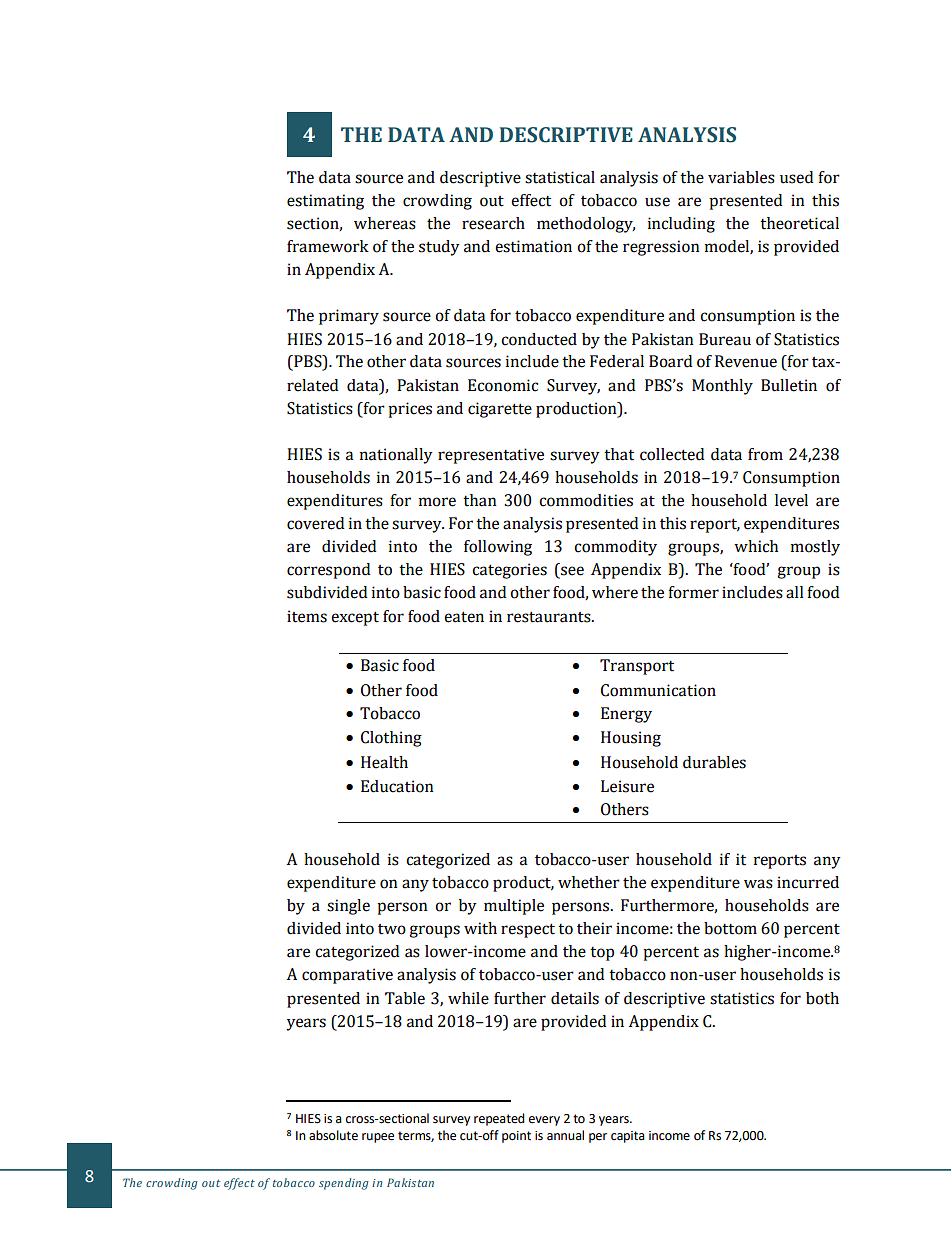  Describe the element at coordinates (741, 177) in the page. I see `variables` at that location.
